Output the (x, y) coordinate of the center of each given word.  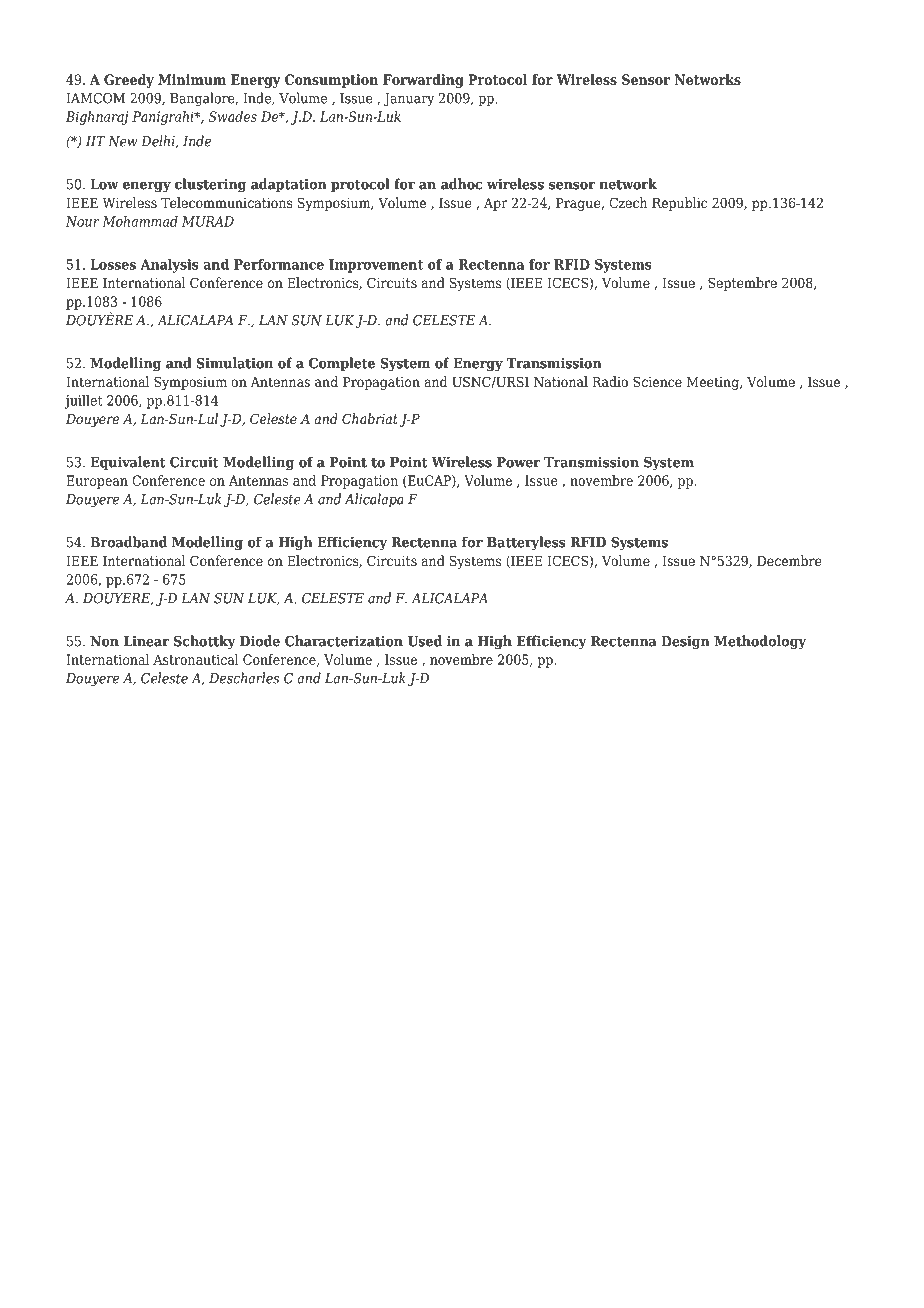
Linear (146, 641)
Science (657, 381)
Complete (342, 364)
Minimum (192, 79)
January (409, 100)
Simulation (235, 363)
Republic (679, 204)
